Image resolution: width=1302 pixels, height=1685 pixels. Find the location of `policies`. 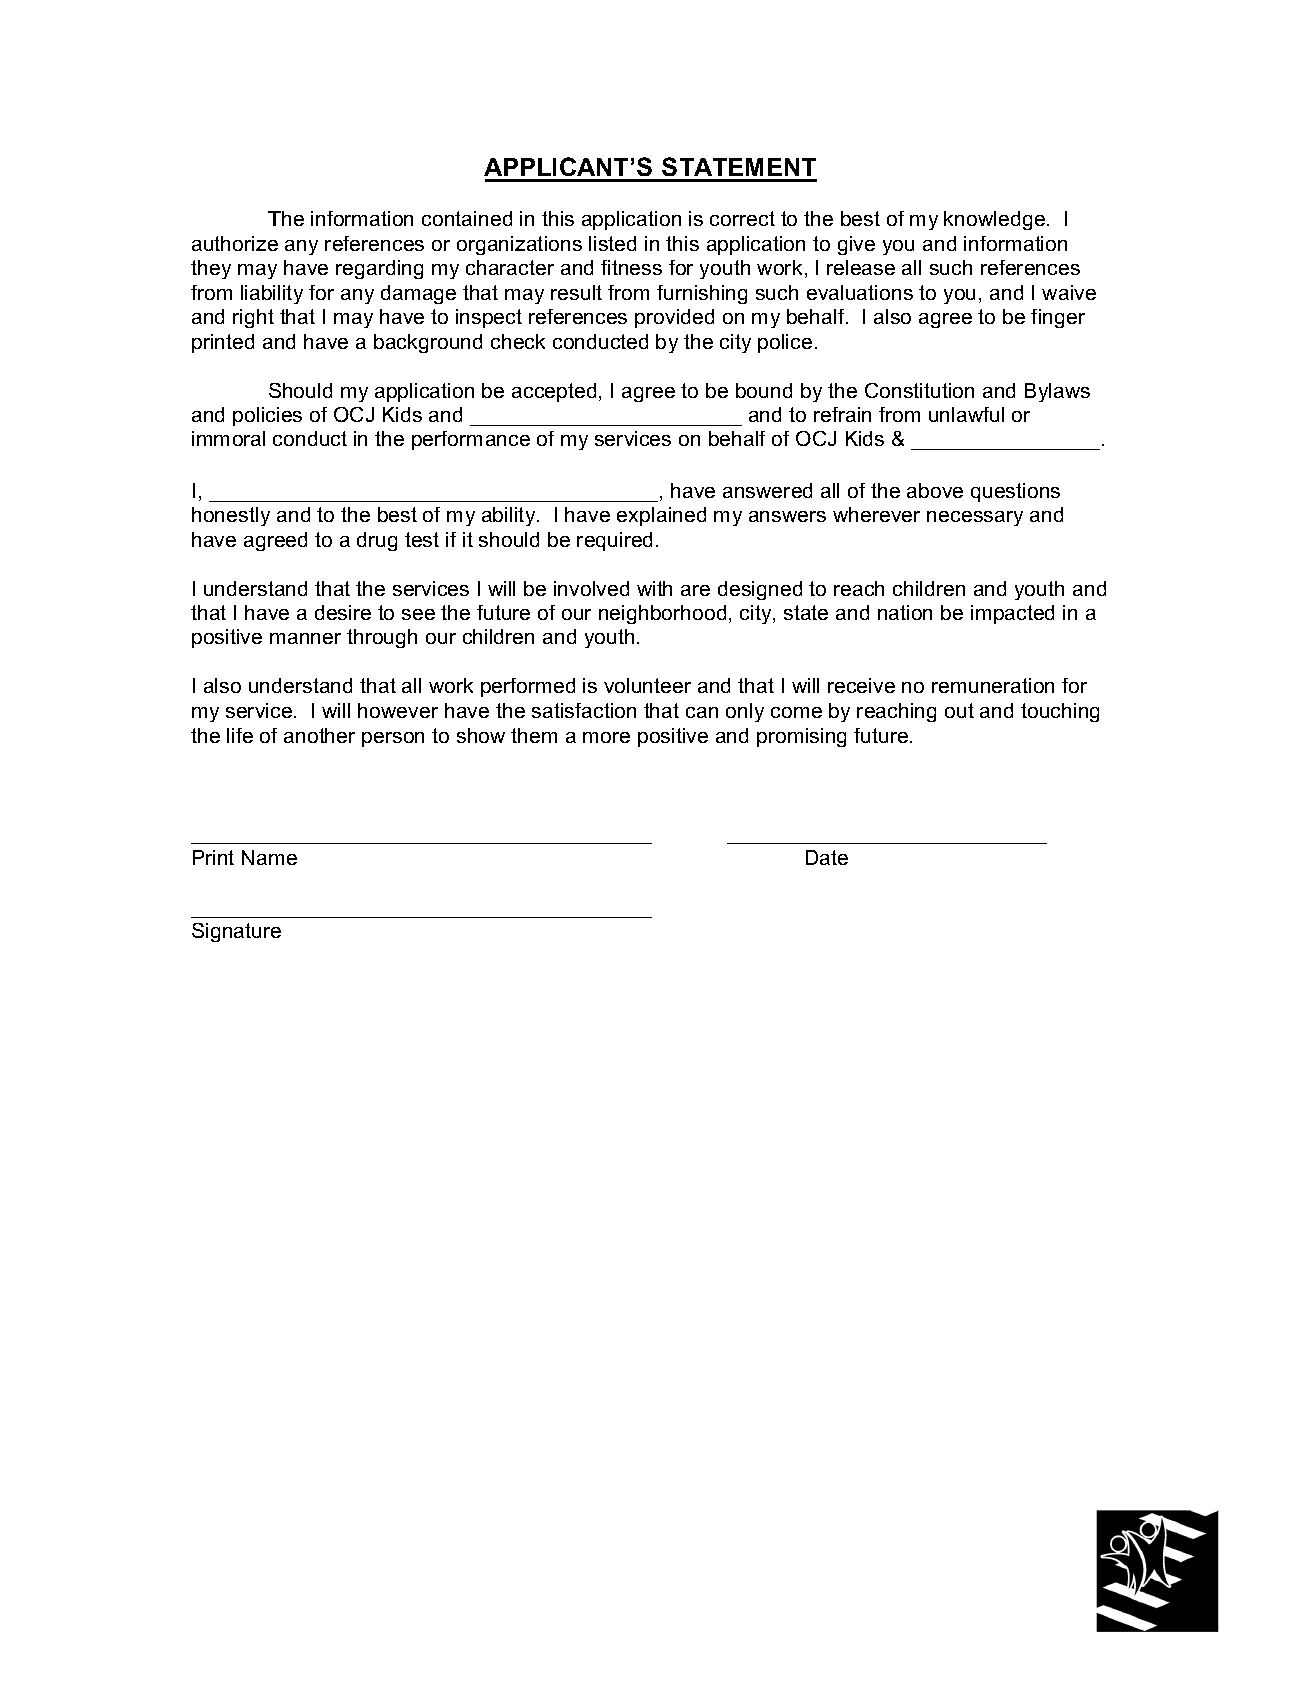

policies is located at coordinates (267, 416).
